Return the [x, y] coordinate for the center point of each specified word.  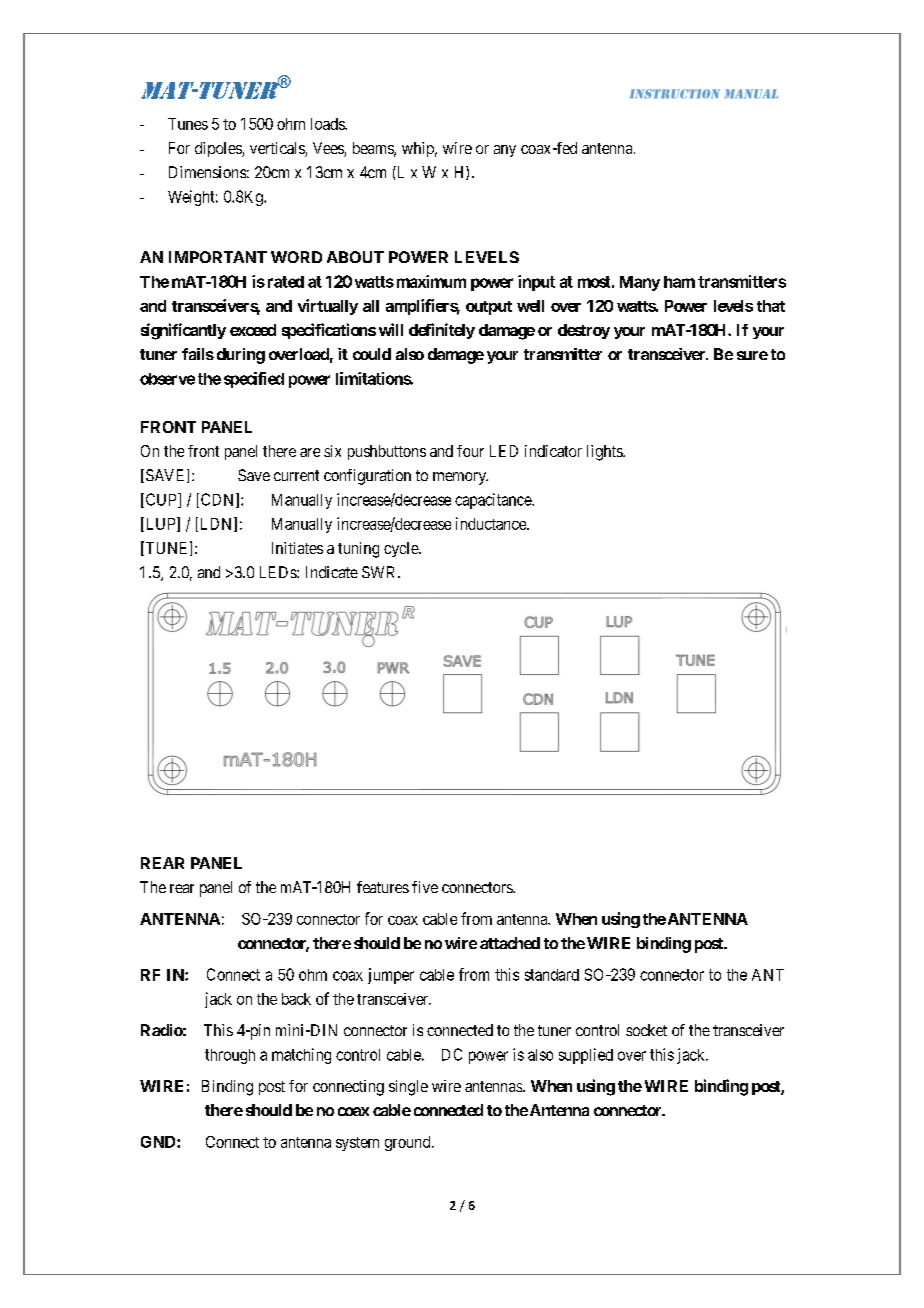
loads [328, 124]
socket [646, 1030]
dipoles [219, 149]
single [408, 1088]
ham [679, 282]
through [230, 1056]
